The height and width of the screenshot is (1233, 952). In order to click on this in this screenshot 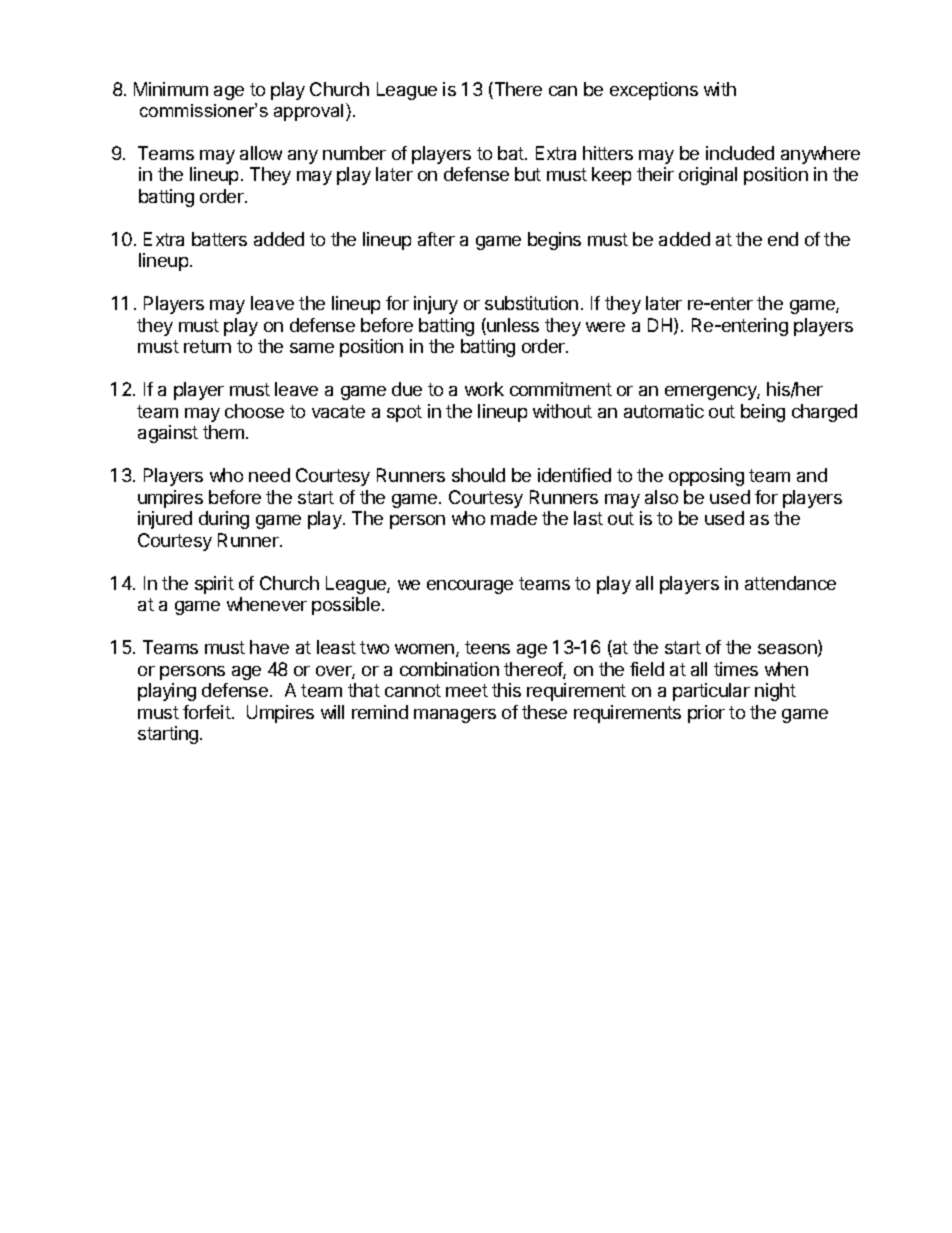, I will do `click(506, 690)`.
